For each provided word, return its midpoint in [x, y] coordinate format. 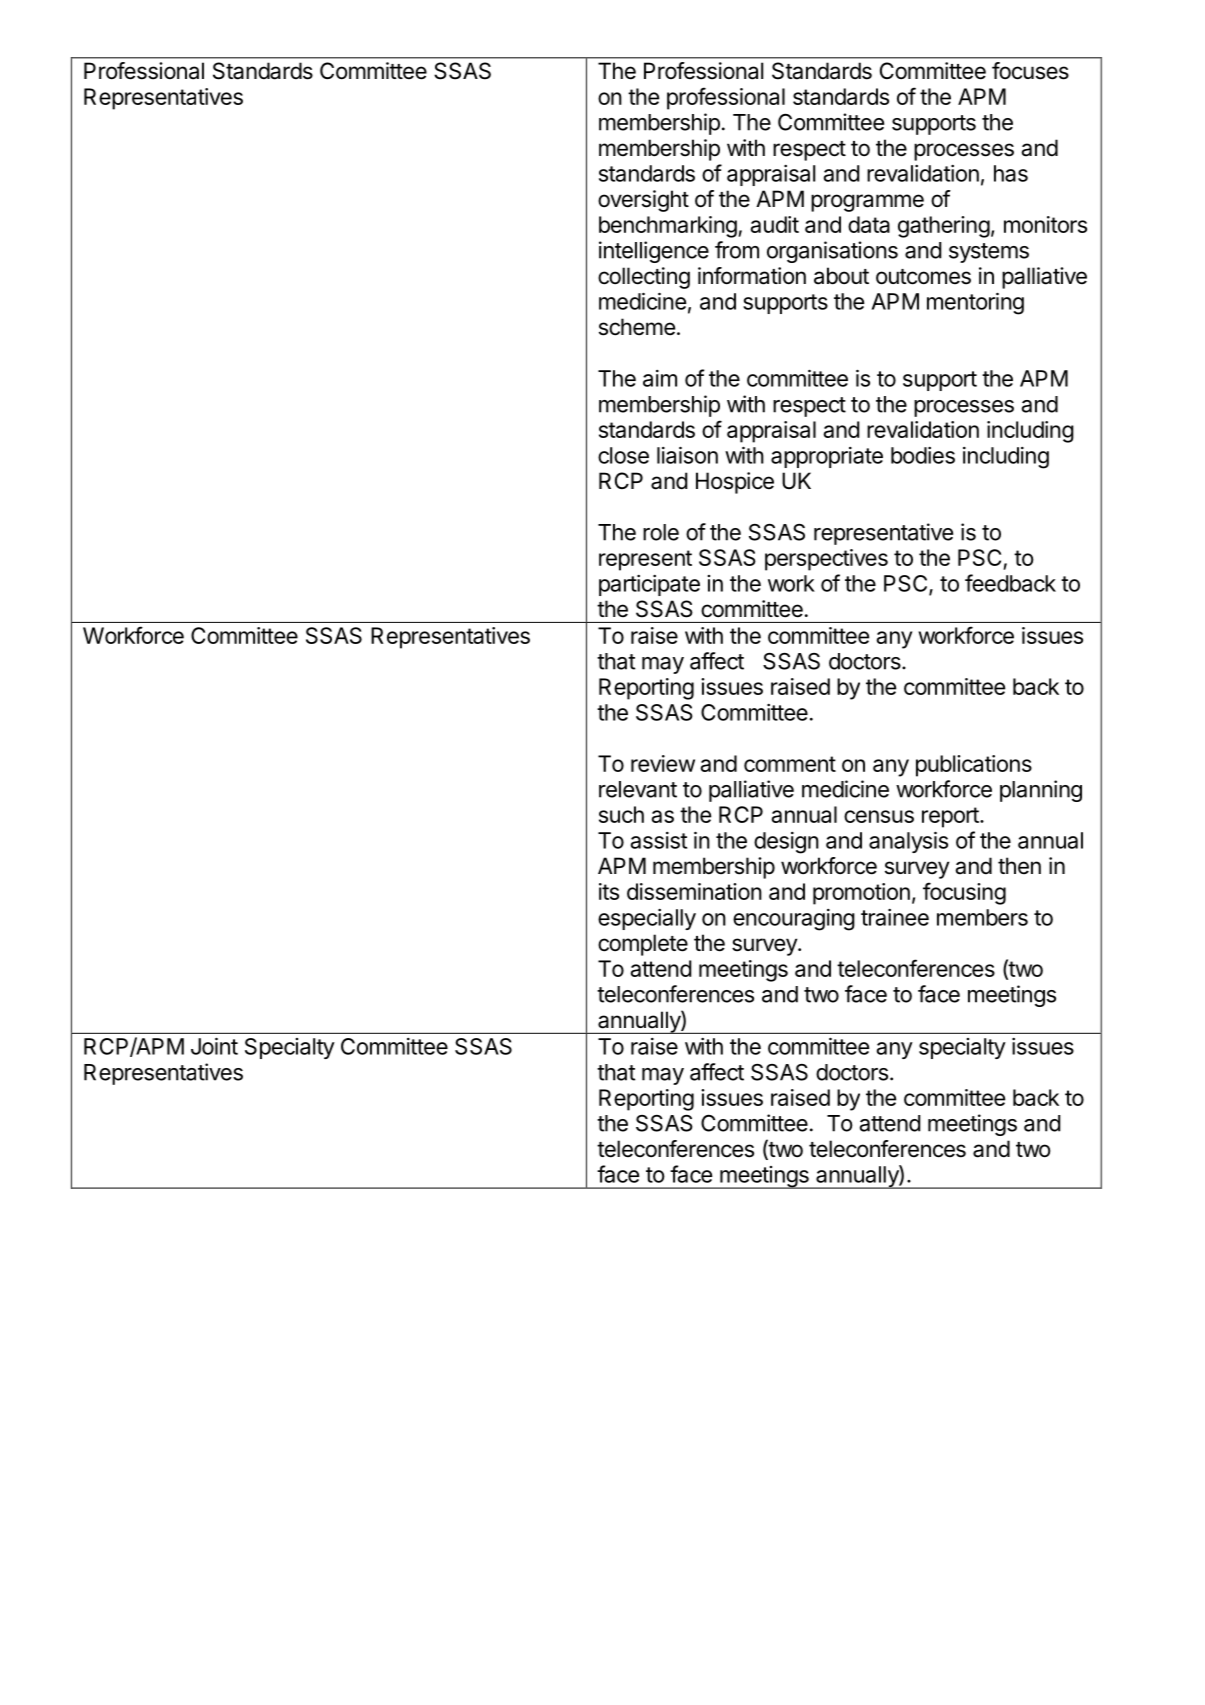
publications [974, 766]
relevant [638, 789]
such [621, 814]
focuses [1030, 71]
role [661, 532]
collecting [644, 278]
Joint [214, 1046]
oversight [643, 201]
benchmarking [668, 227]
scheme [637, 327]
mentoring [975, 303]
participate [649, 585]
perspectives [826, 560]
